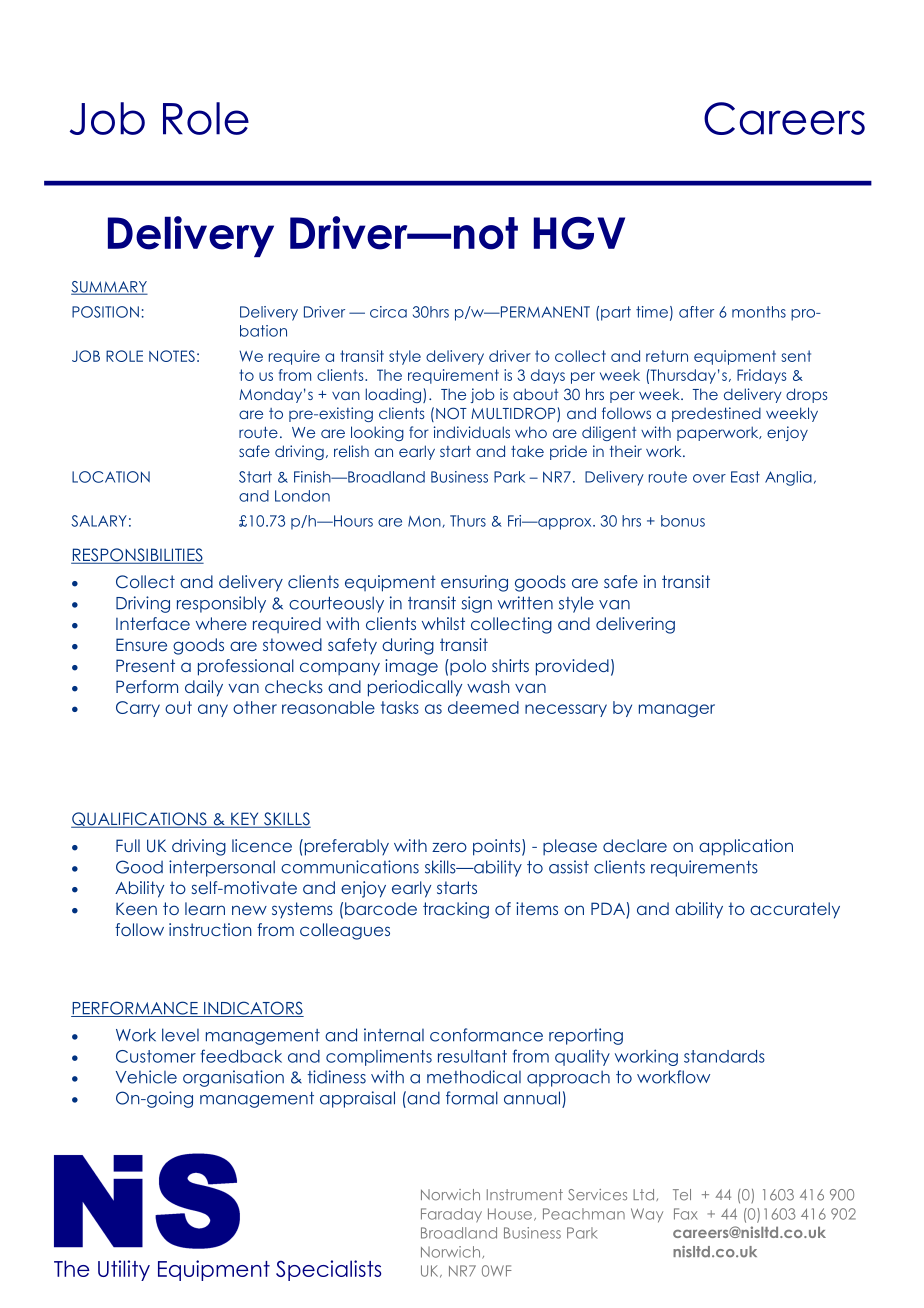  What do you see at coordinates (474, 583) in the screenshot?
I see `ensuring` at bounding box center [474, 583].
